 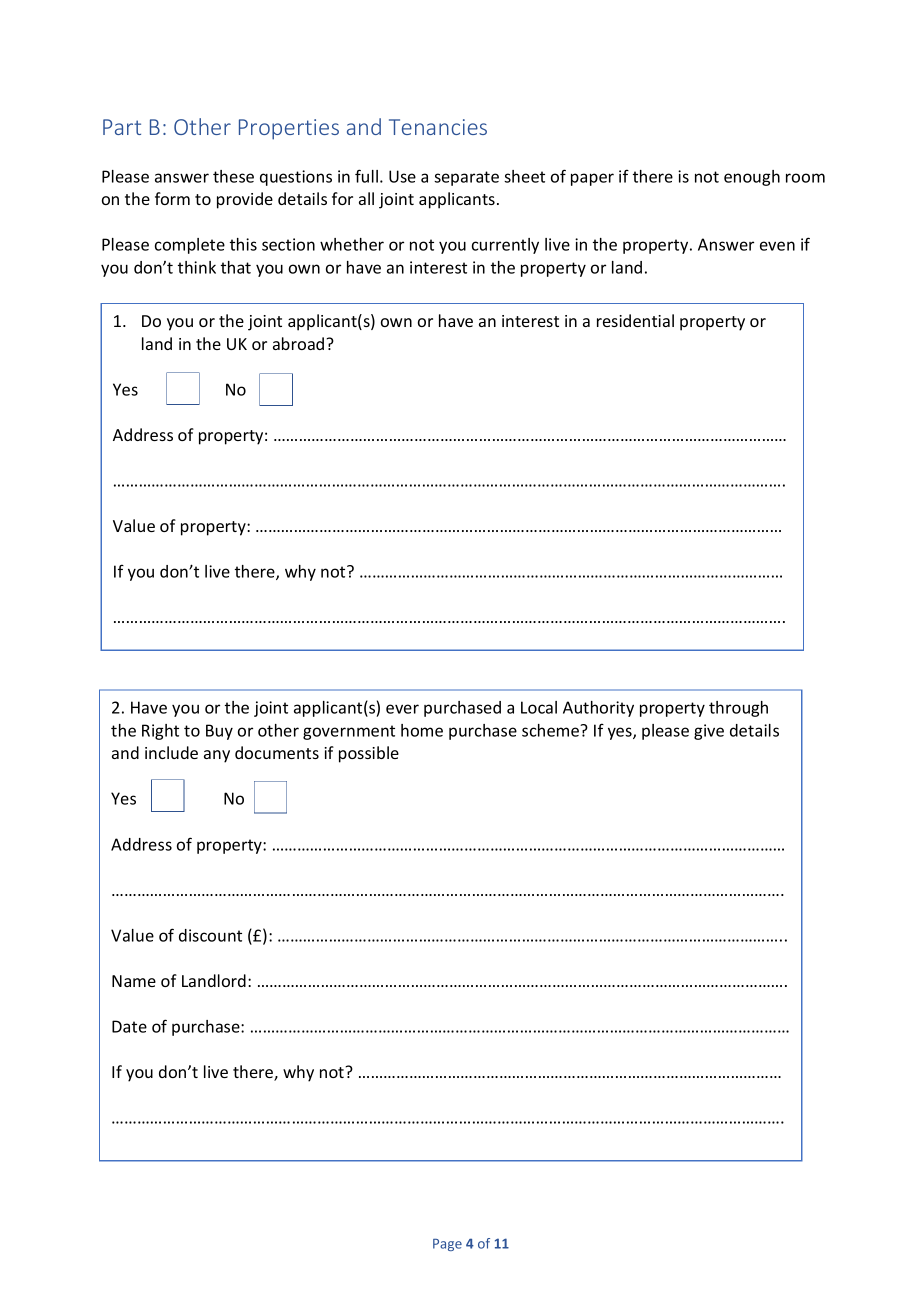 What do you see at coordinates (402, 709) in the image?
I see `ever` at bounding box center [402, 709].
